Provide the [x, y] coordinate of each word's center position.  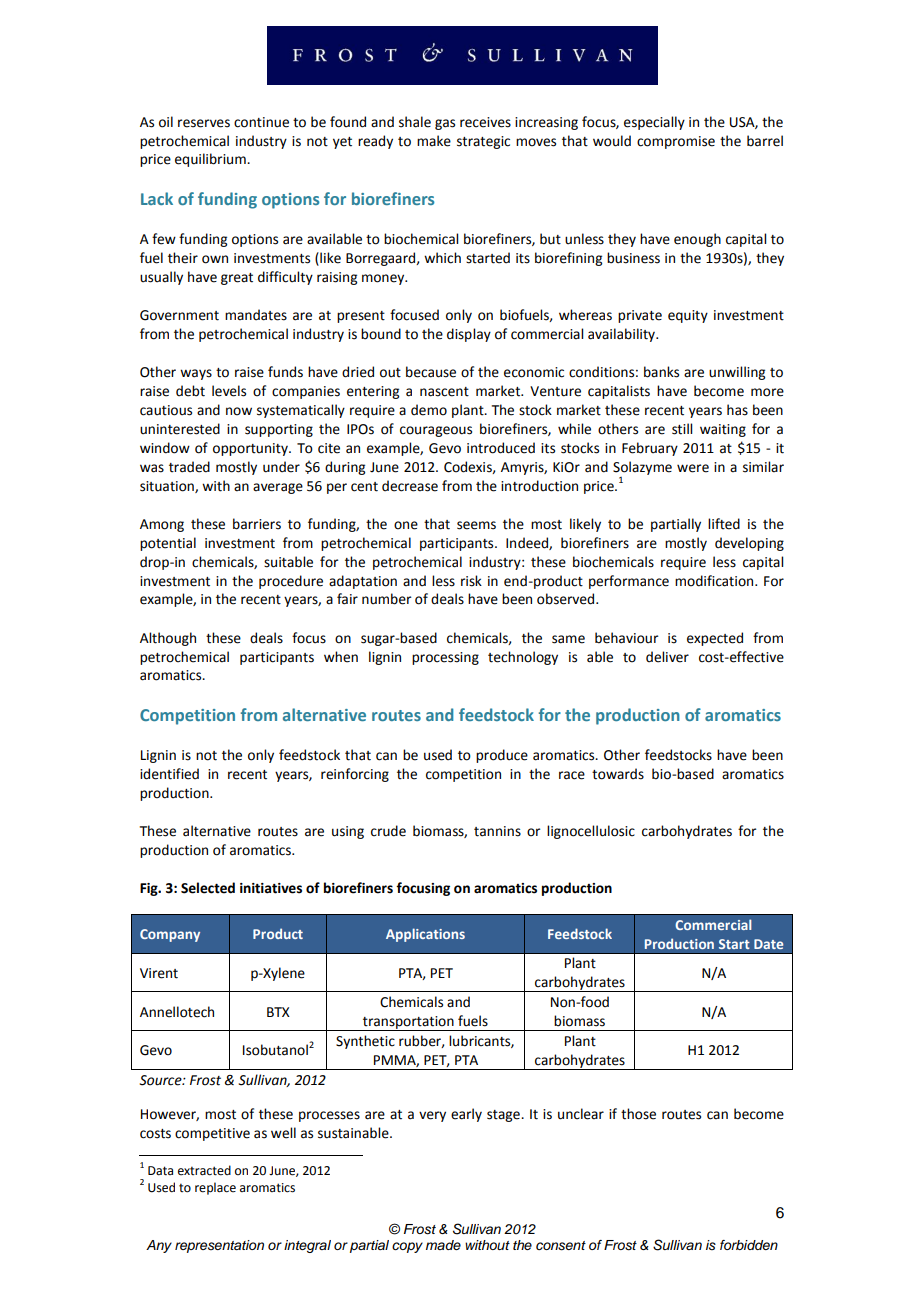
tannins [497, 831]
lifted [724, 524]
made [443, 1245]
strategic [483, 142]
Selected [208, 888]
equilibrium [211, 160]
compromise [676, 142]
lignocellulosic [591, 832]
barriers [257, 524]
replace [215, 1188]
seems [476, 525]
